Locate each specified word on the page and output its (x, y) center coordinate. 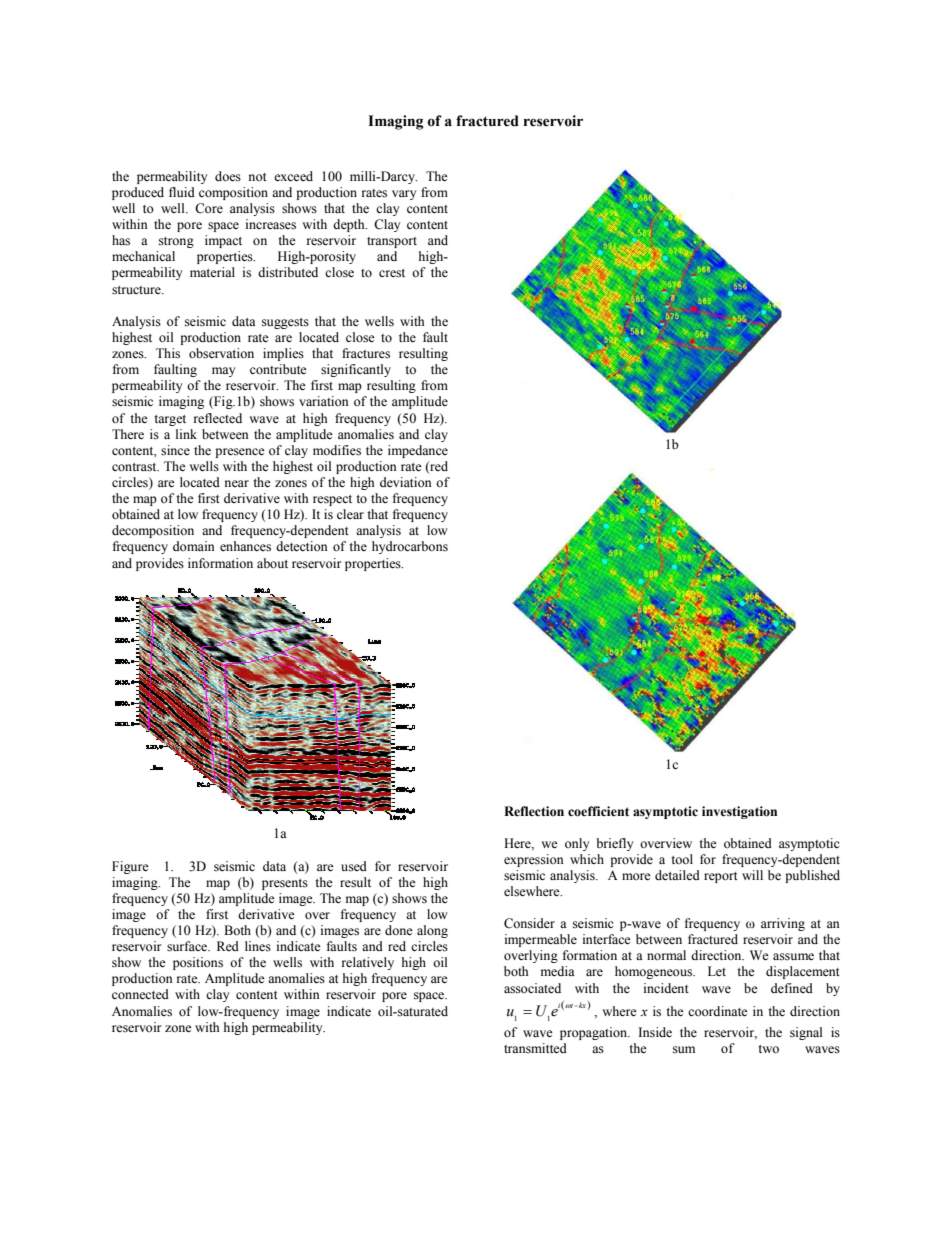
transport (392, 242)
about (272, 563)
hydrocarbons (410, 547)
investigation (739, 812)
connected (140, 994)
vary (404, 195)
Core (209, 208)
